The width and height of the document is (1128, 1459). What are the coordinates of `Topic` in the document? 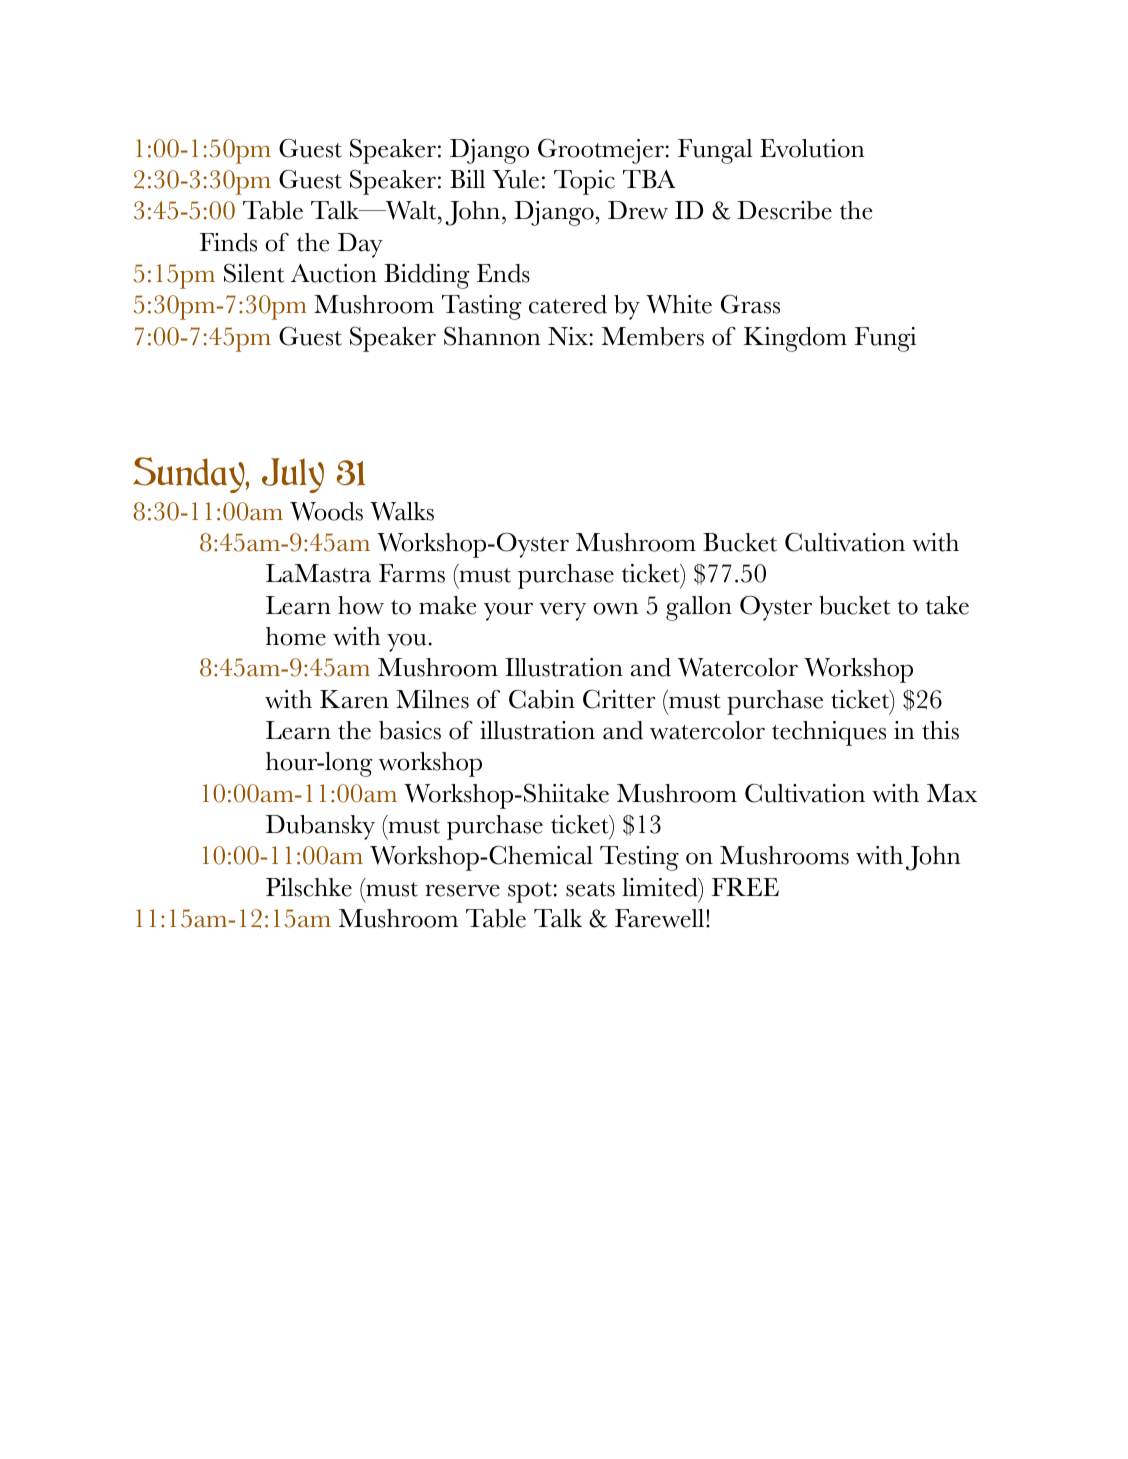 It's located at (584, 182).
